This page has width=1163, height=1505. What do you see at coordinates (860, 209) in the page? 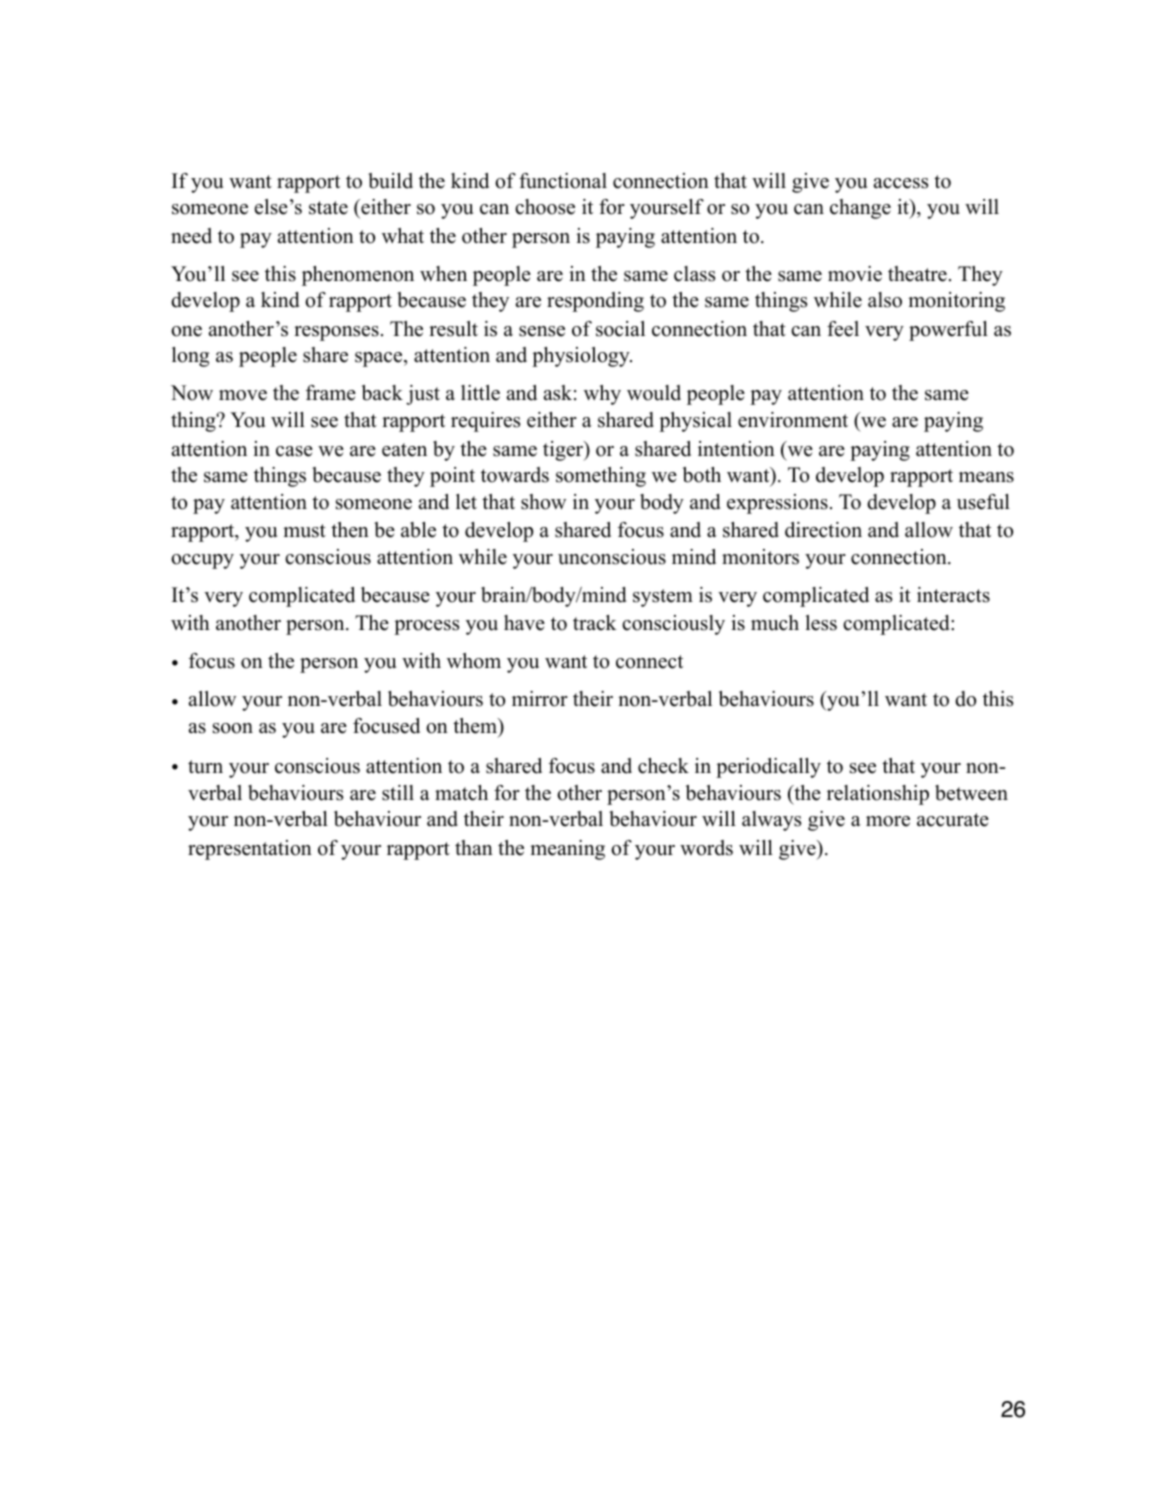
I see `change` at bounding box center [860, 209].
